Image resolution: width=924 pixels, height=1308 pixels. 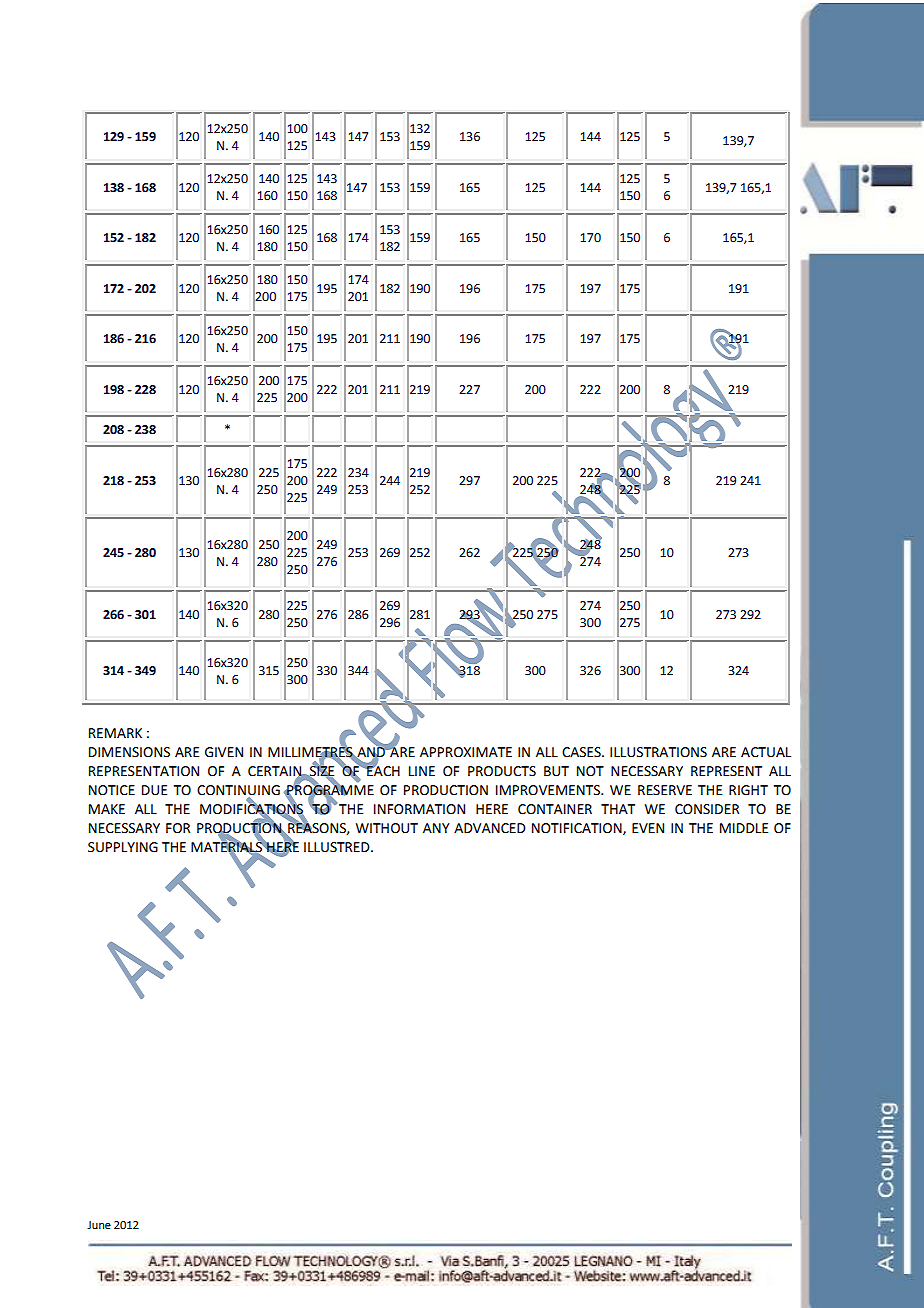 I want to click on June, so click(x=99, y=1225).
